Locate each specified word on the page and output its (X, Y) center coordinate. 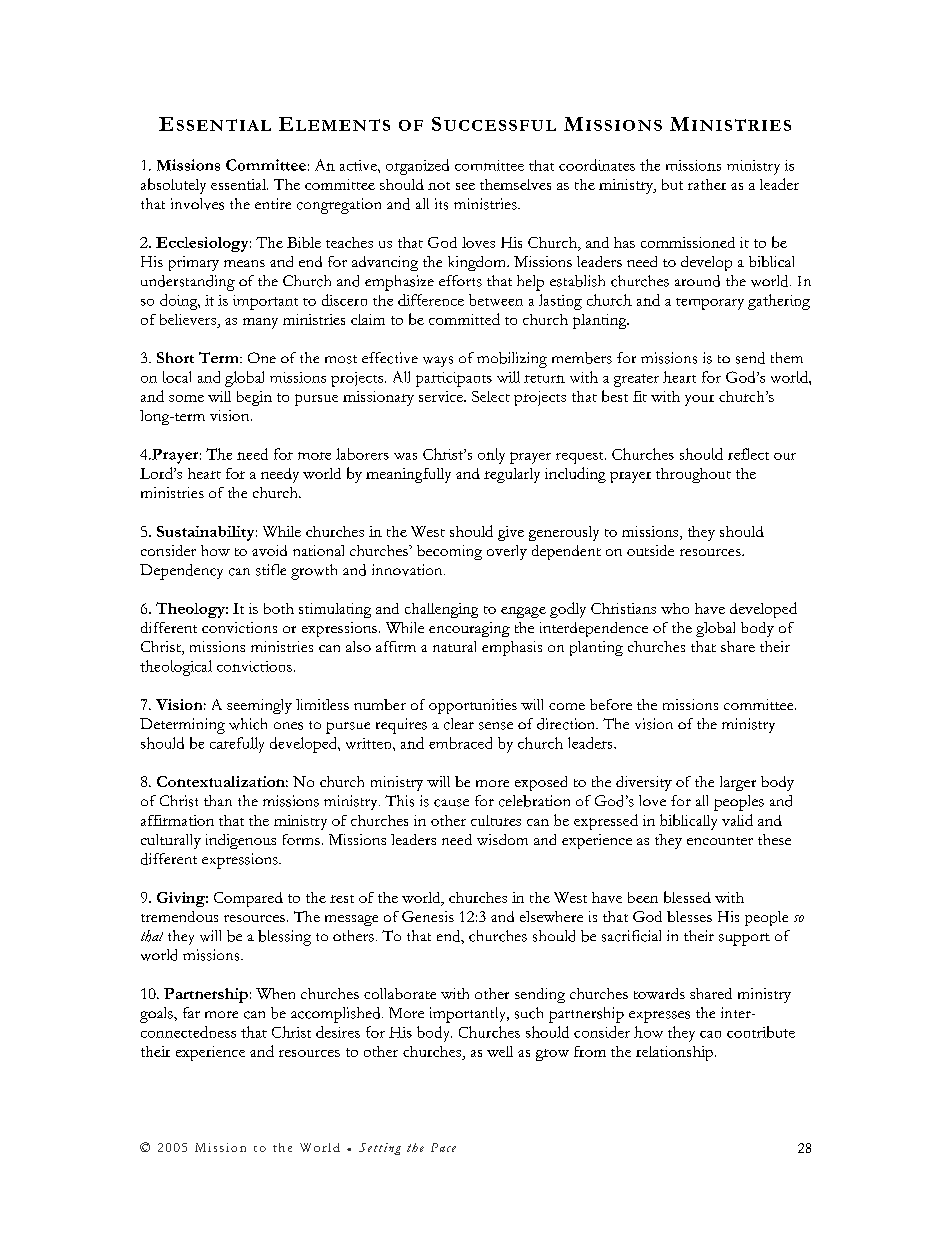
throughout (693, 475)
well (500, 1051)
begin (254, 398)
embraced (460, 743)
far (191, 1012)
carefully (237, 745)
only (491, 456)
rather (707, 184)
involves (197, 204)
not (439, 186)
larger (738, 783)
